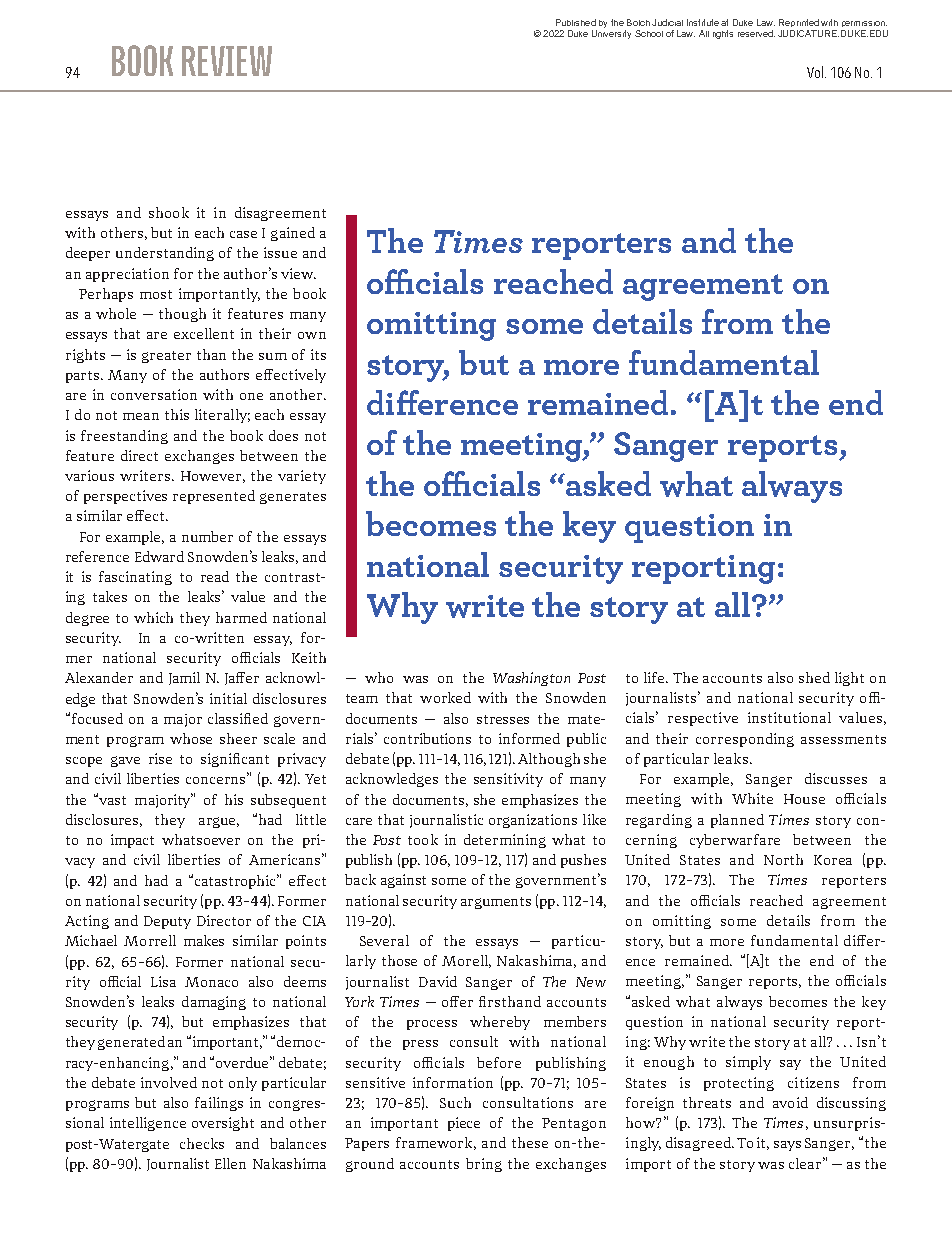 The height and width of the document is (1233, 952). What do you see at coordinates (849, 679) in the document?
I see `light` at bounding box center [849, 679].
